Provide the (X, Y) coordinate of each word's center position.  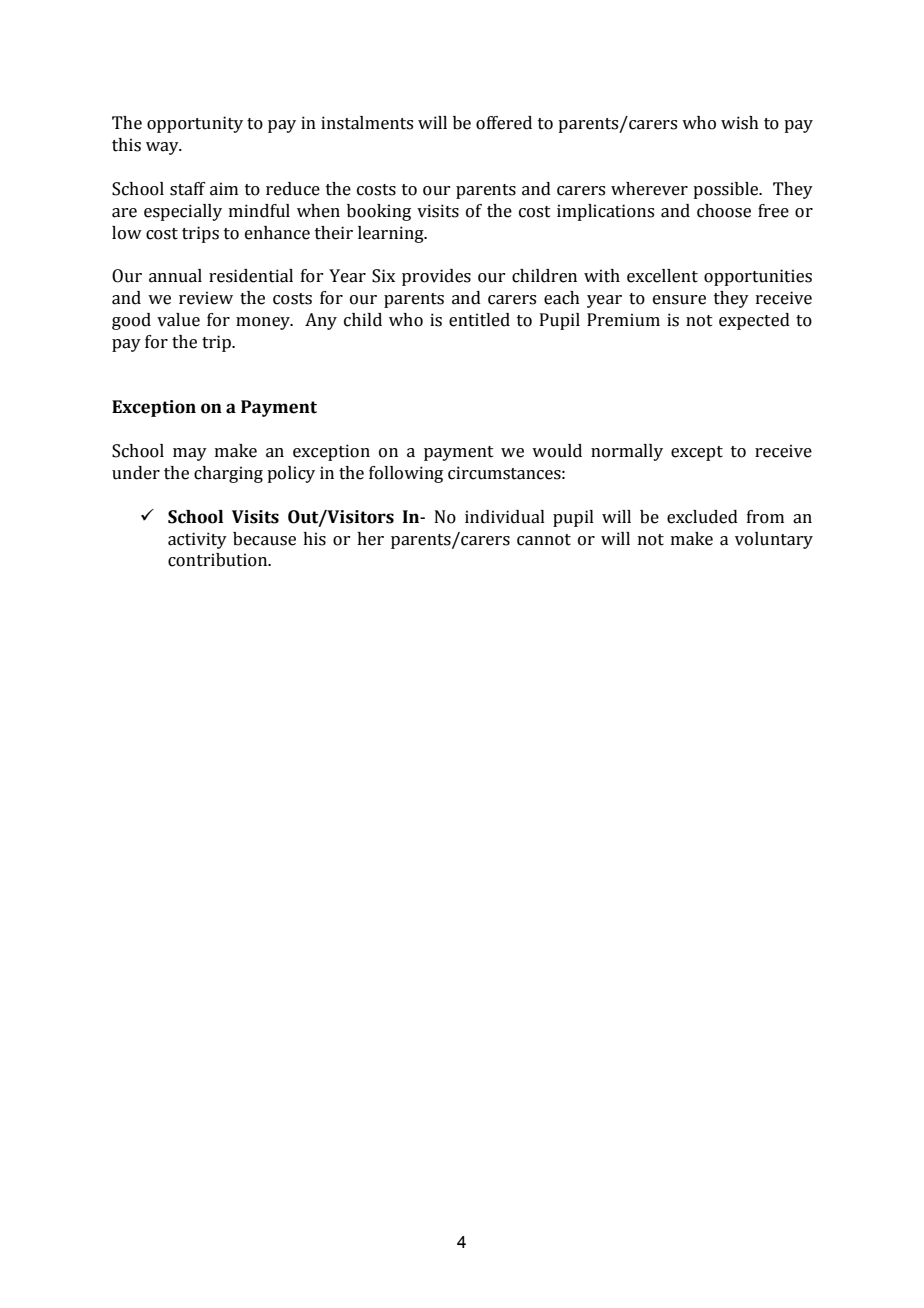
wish (740, 123)
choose (724, 211)
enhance (277, 233)
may (190, 454)
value (178, 320)
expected (754, 321)
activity (197, 540)
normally (627, 452)
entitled (479, 320)
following (406, 474)
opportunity (195, 124)
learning (392, 234)
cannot (544, 540)
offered (504, 123)
